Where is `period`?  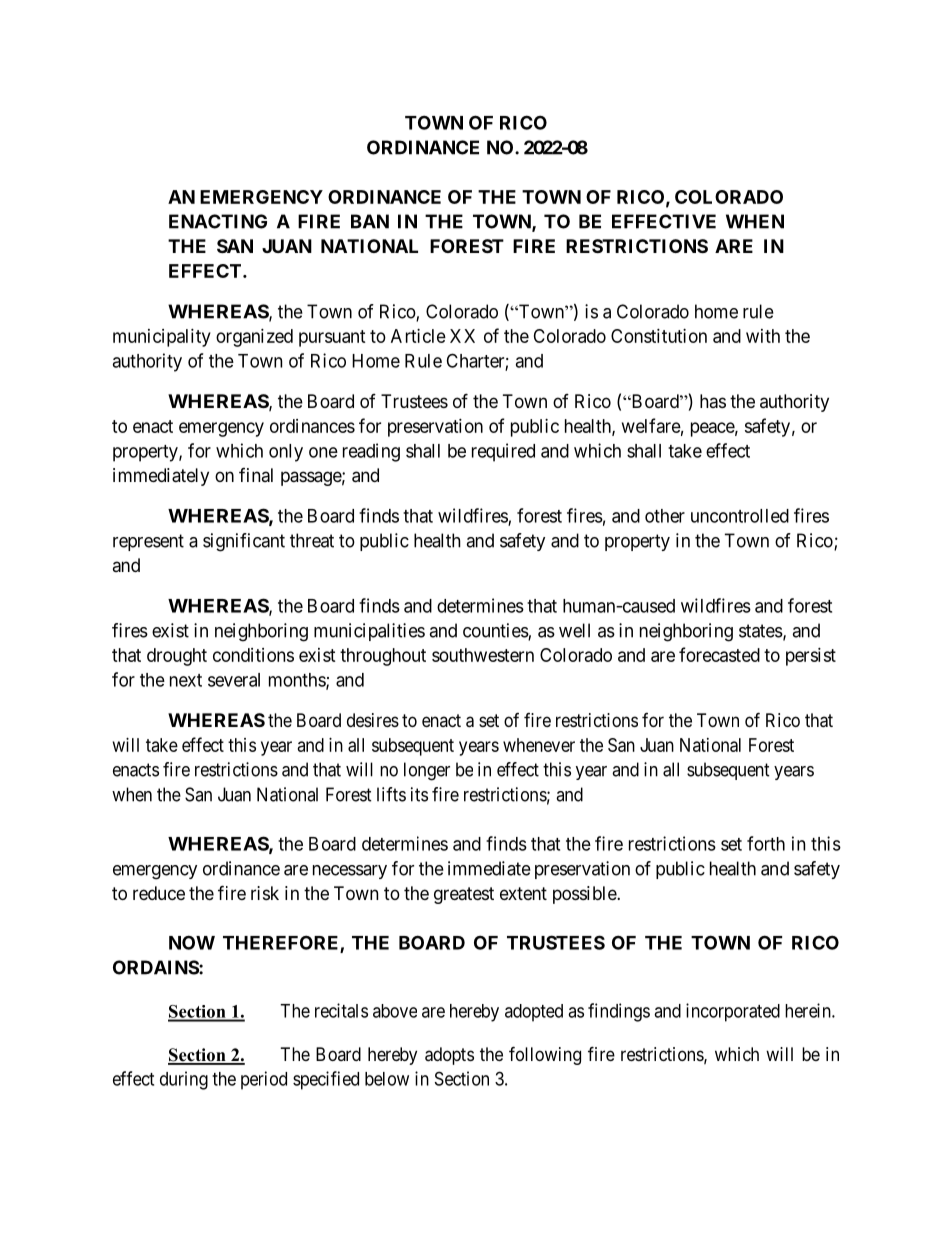 period is located at coordinates (264, 1080).
